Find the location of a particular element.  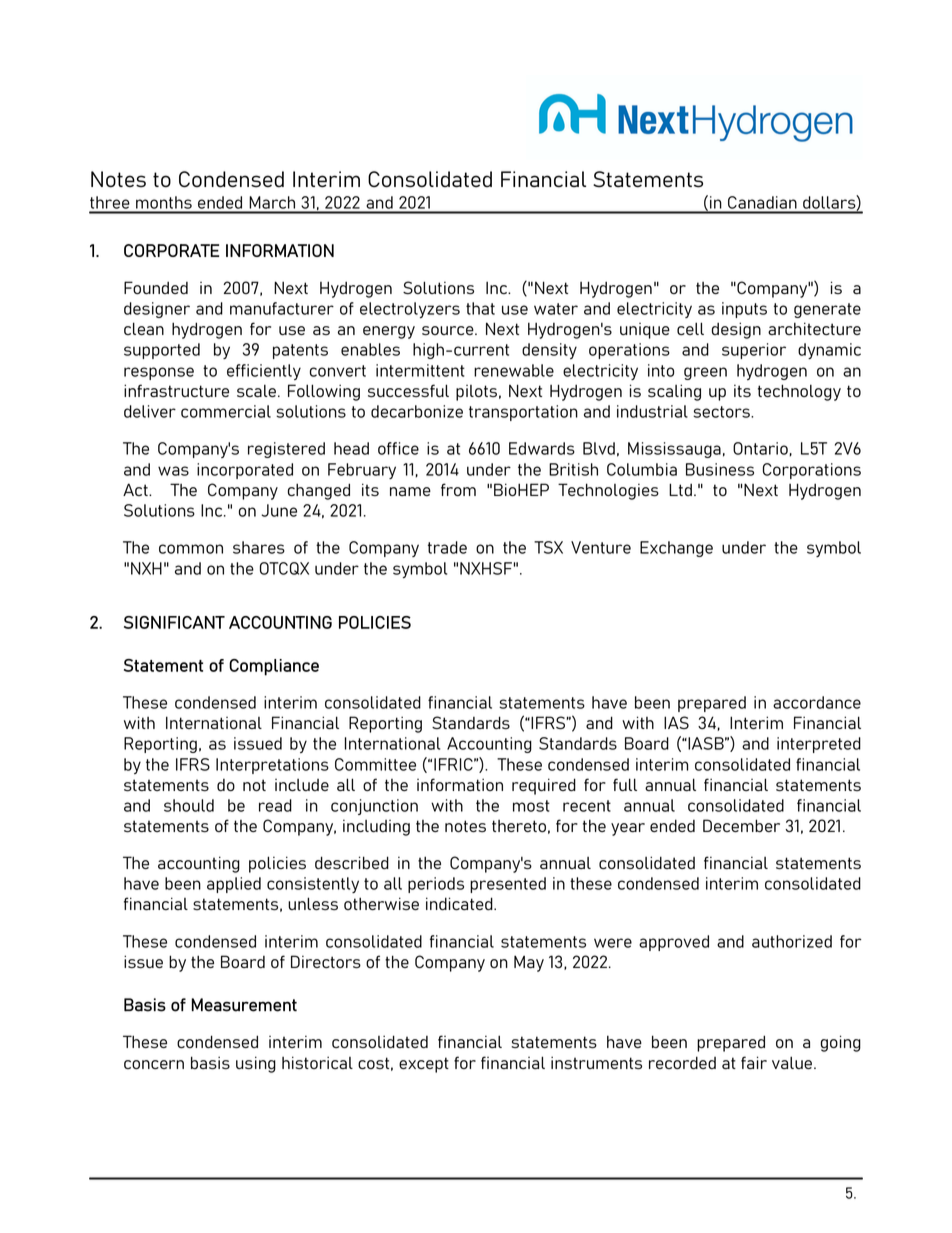

except is located at coordinates (424, 1065).
